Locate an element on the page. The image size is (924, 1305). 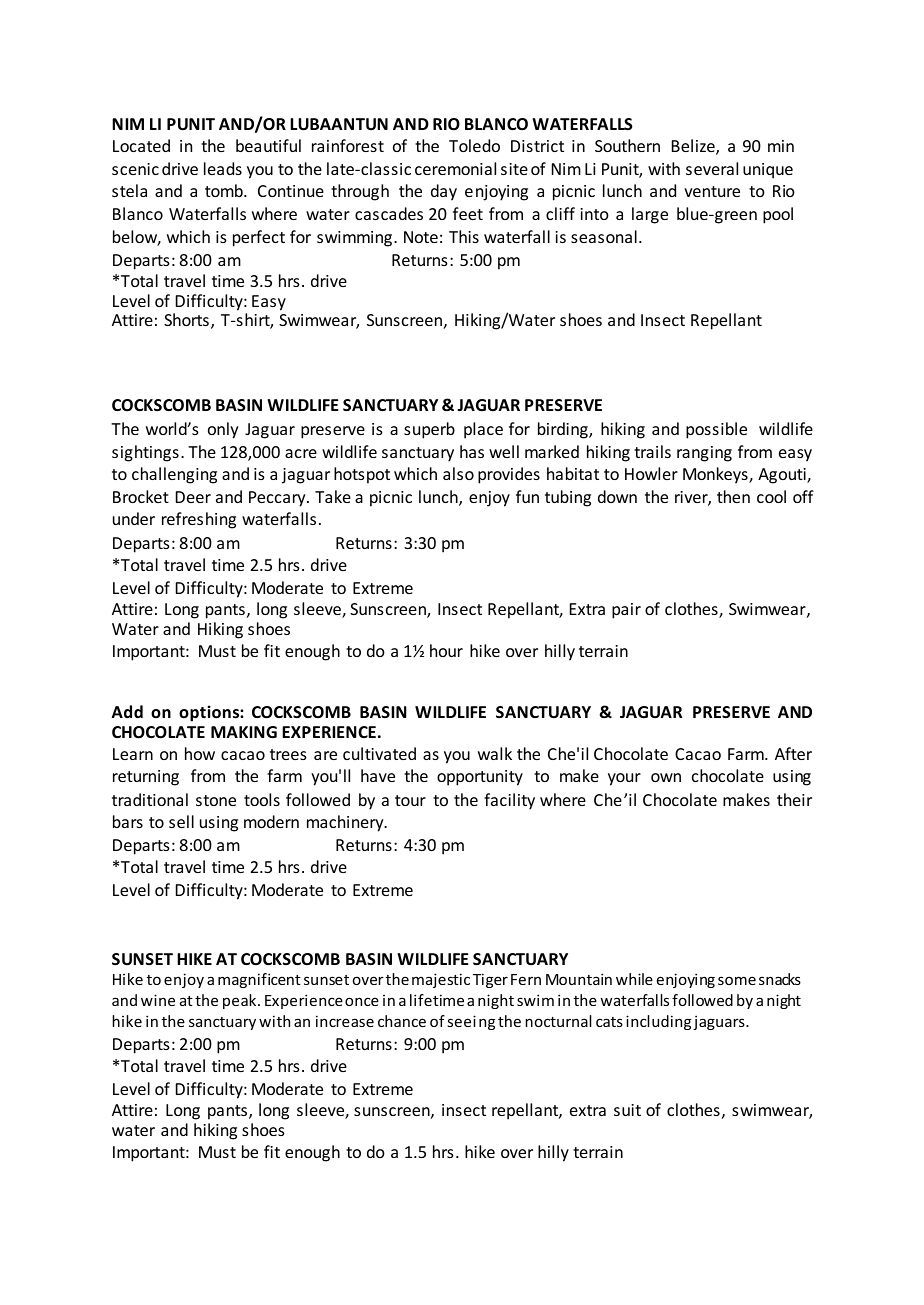
hour is located at coordinates (446, 650).
